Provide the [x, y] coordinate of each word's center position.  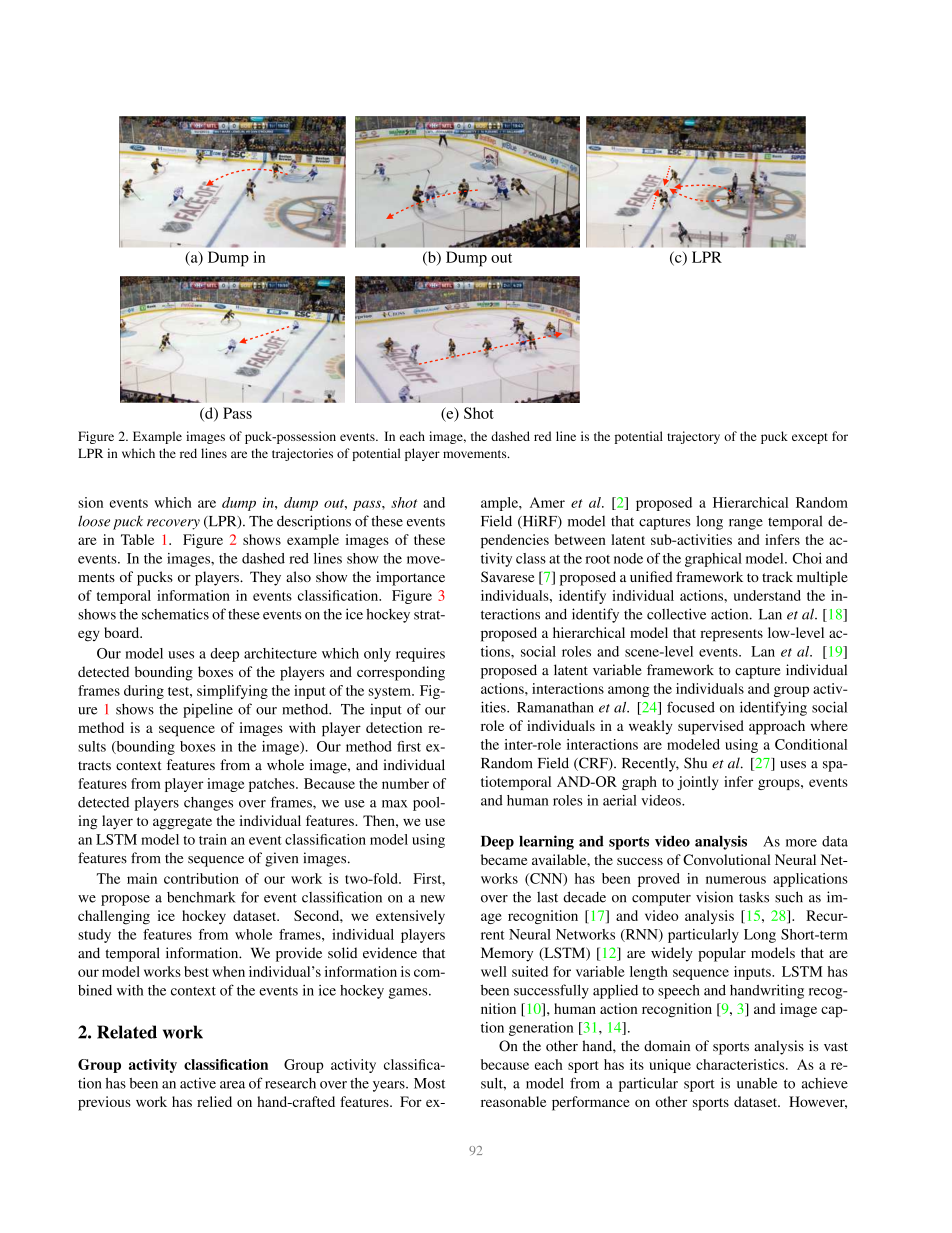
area [232, 1085]
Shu [695, 763]
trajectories [302, 454]
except [810, 438]
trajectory [693, 437]
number [405, 783]
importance [410, 578]
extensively [410, 917]
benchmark [201, 897]
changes [208, 804]
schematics [175, 614]
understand [767, 595]
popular [722, 954]
